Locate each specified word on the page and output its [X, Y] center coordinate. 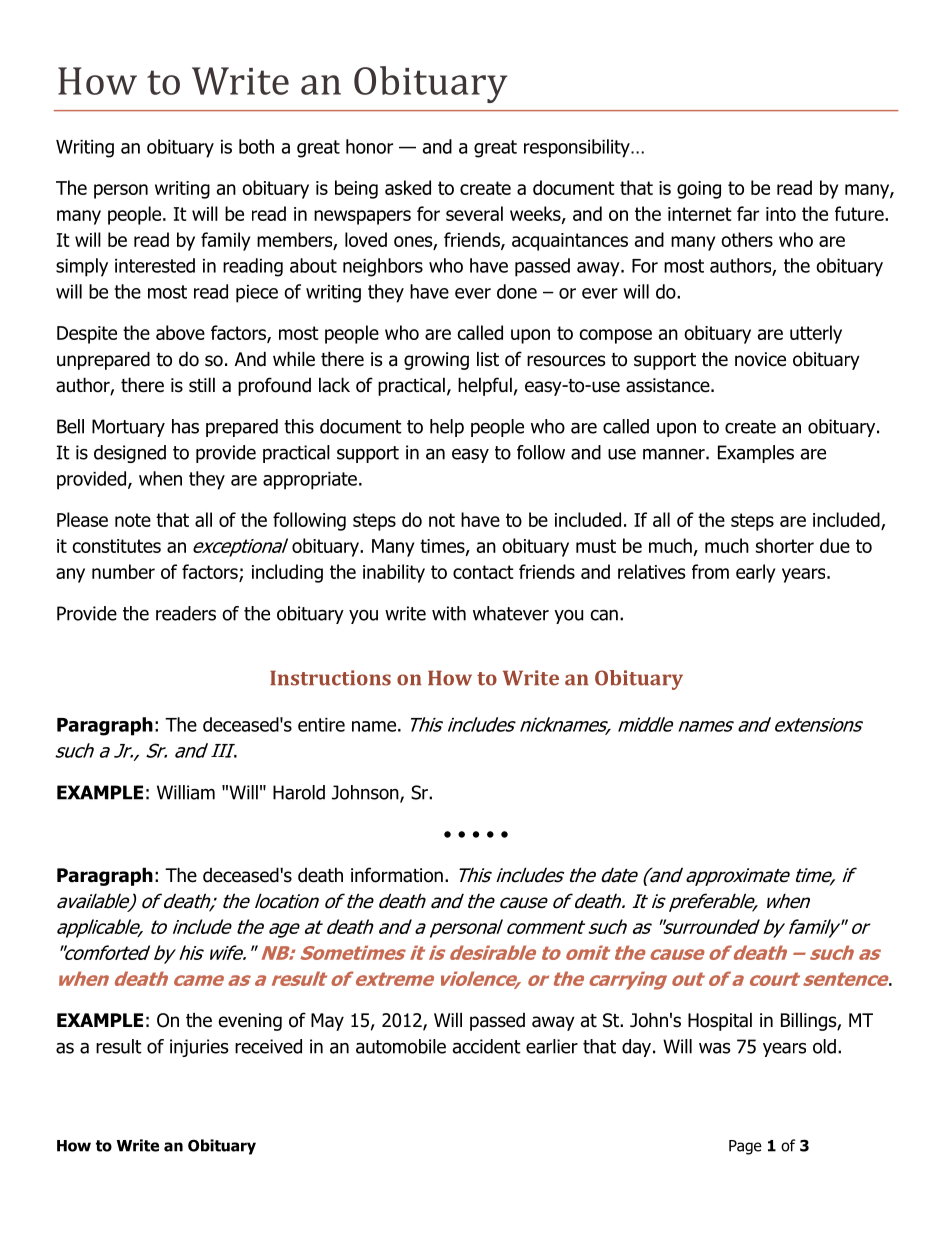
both [256, 146]
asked [408, 187]
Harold [299, 792]
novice [760, 359]
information [397, 875]
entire [321, 725]
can [604, 615]
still [202, 385]
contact [483, 572]
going [699, 190]
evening [250, 1022]
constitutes [116, 546]
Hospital [720, 1021]
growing [436, 361]
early [755, 573]
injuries [199, 1048]
